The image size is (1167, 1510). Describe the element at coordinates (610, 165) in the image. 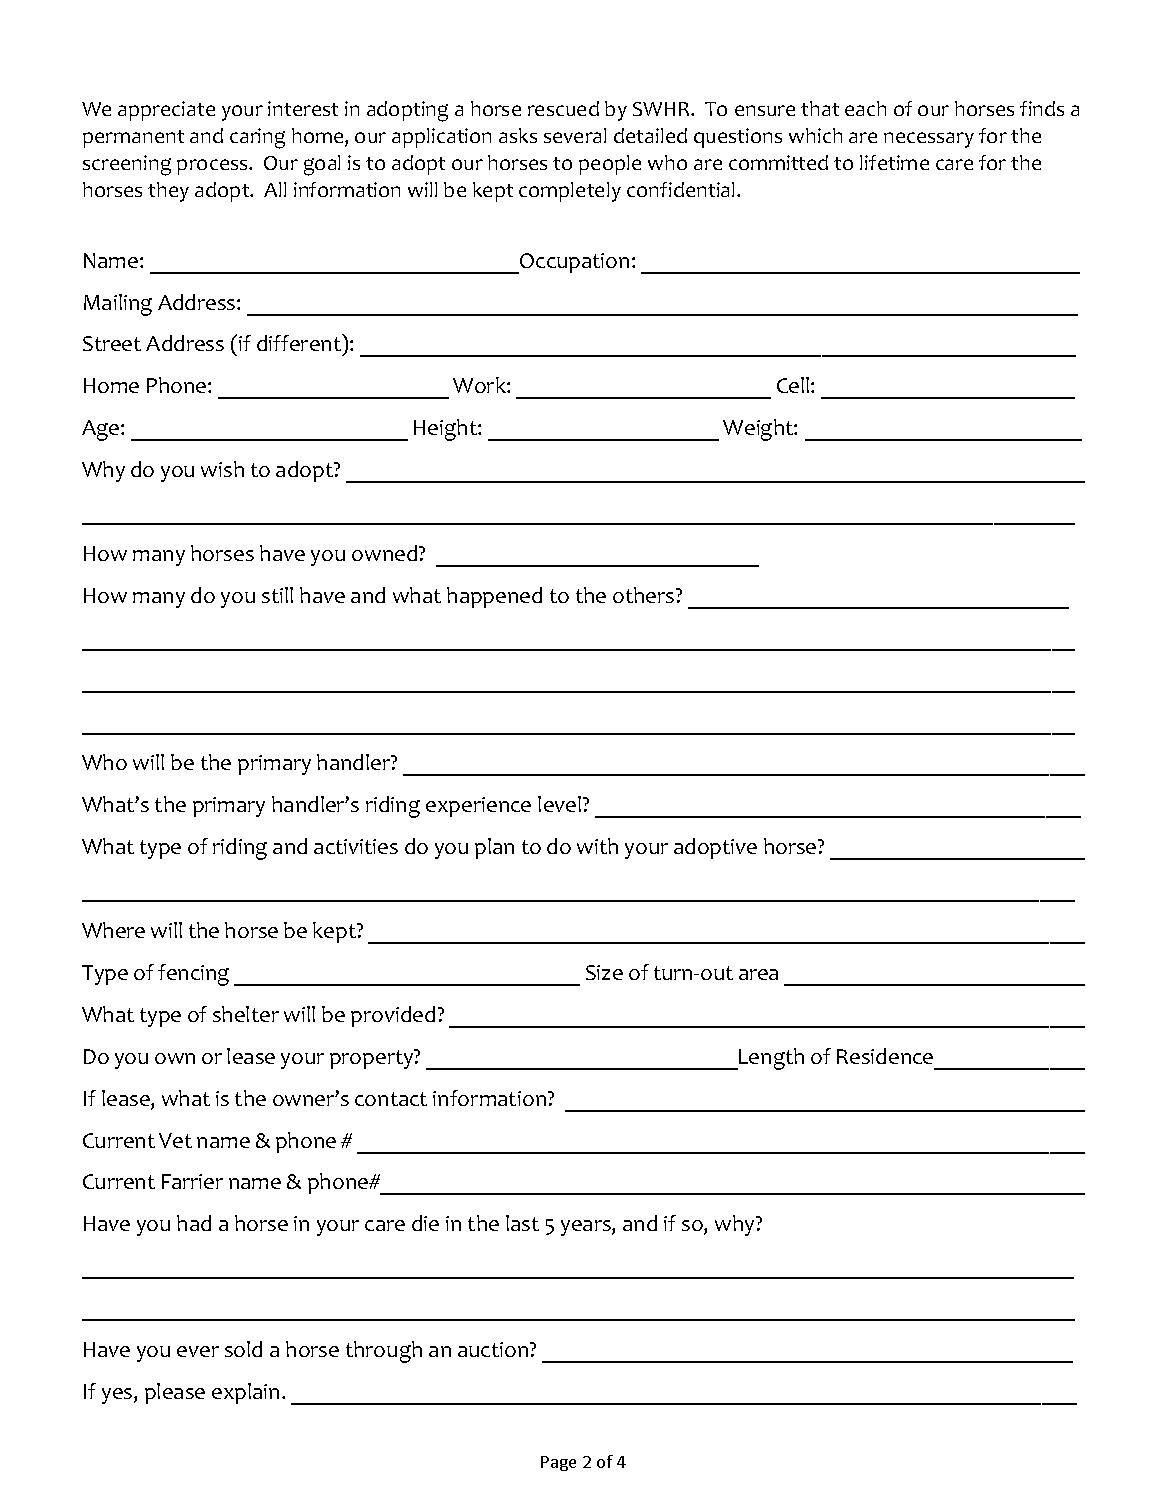

I see `people` at that location.
